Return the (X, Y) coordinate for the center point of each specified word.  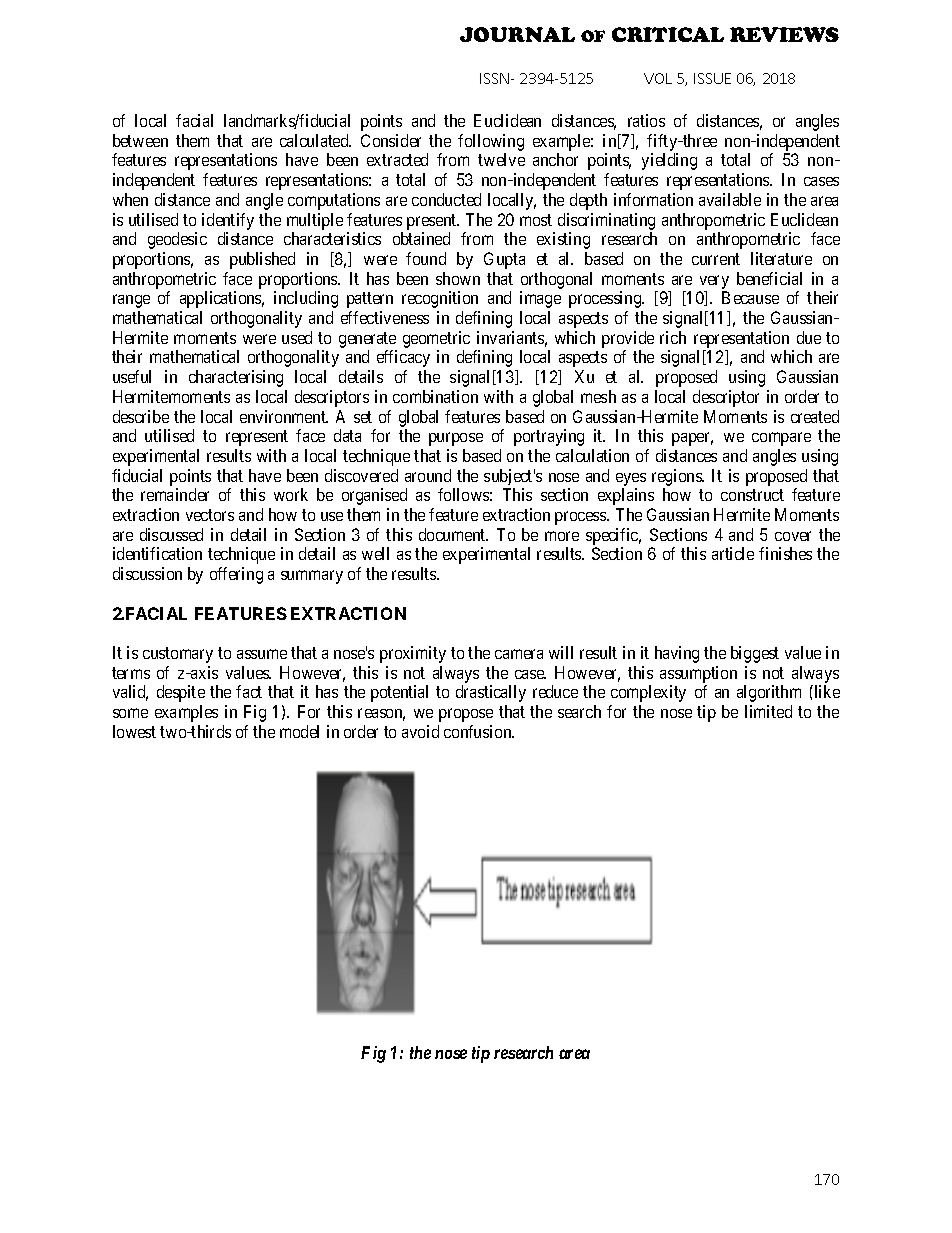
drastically (491, 693)
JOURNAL (517, 34)
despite (181, 693)
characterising (236, 378)
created (815, 416)
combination (435, 396)
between (140, 140)
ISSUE (712, 78)
